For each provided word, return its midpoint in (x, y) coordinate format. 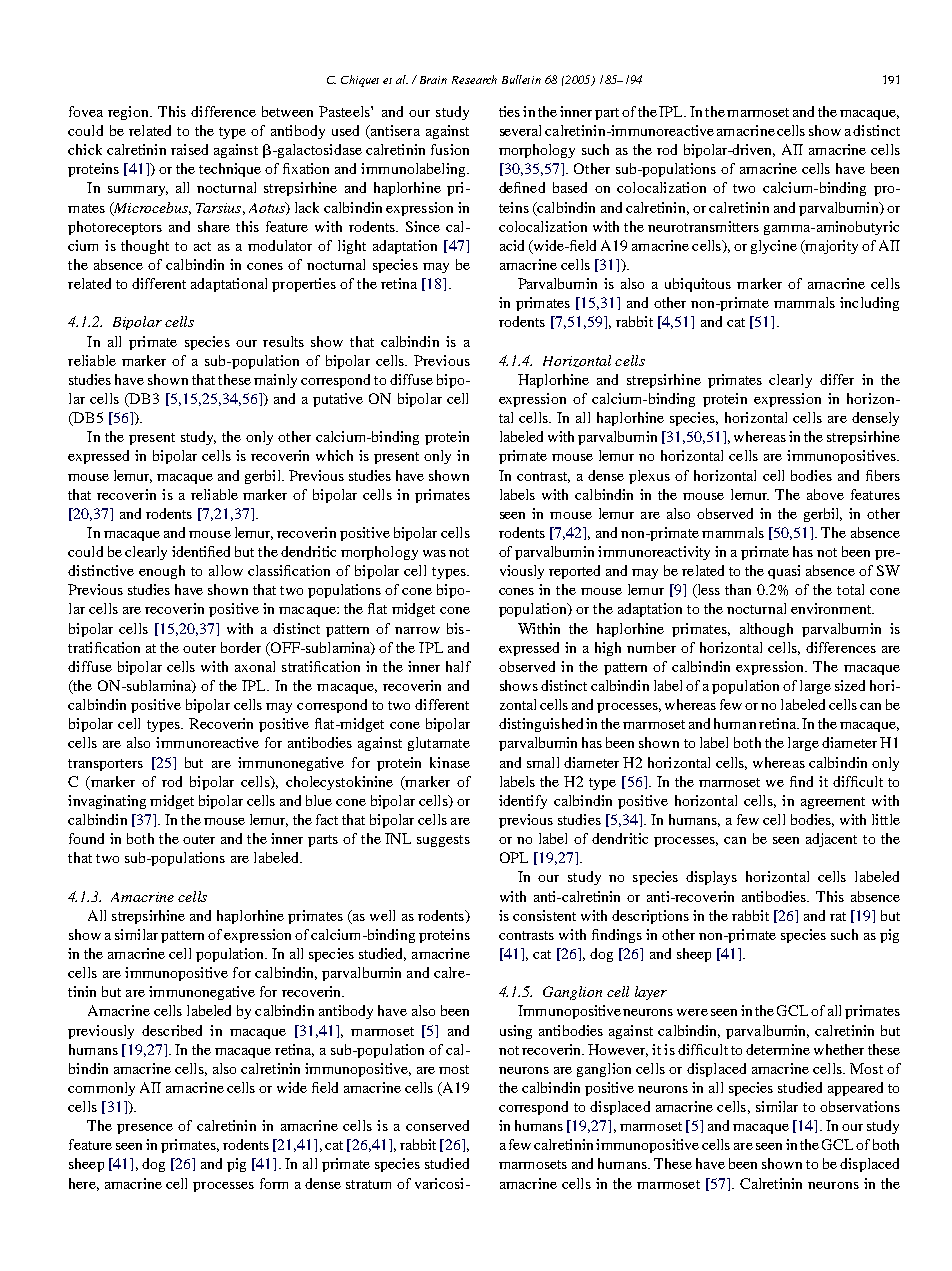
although (766, 630)
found (86, 838)
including (869, 304)
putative (338, 400)
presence (145, 1129)
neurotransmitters (703, 226)
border (241, 647)
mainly (275, 381)
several (520, 130)
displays (711, 878)
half (458, 666)
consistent (544, 915)
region (129, 113)
